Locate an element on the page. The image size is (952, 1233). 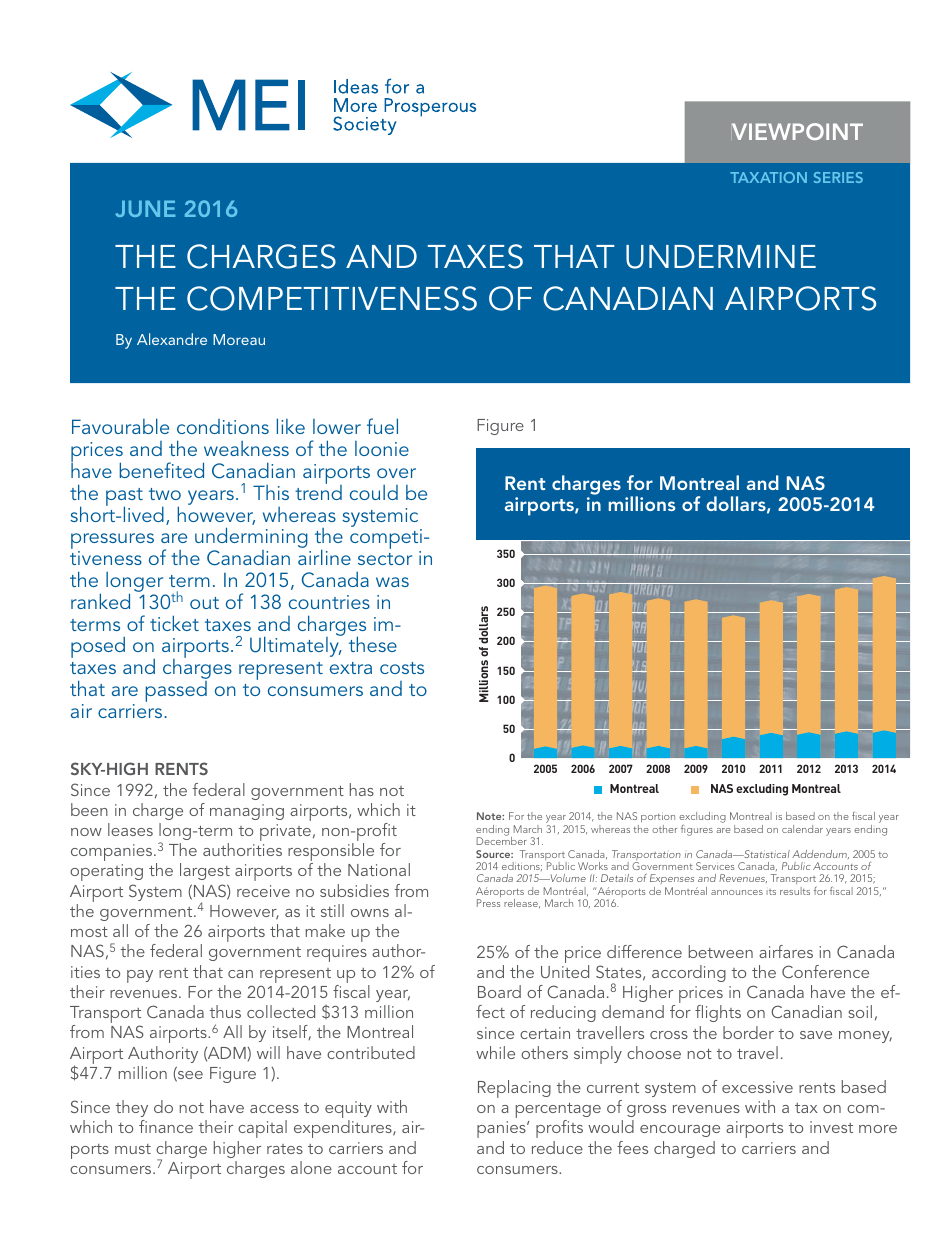
could is located at coordinates (374, 492).
